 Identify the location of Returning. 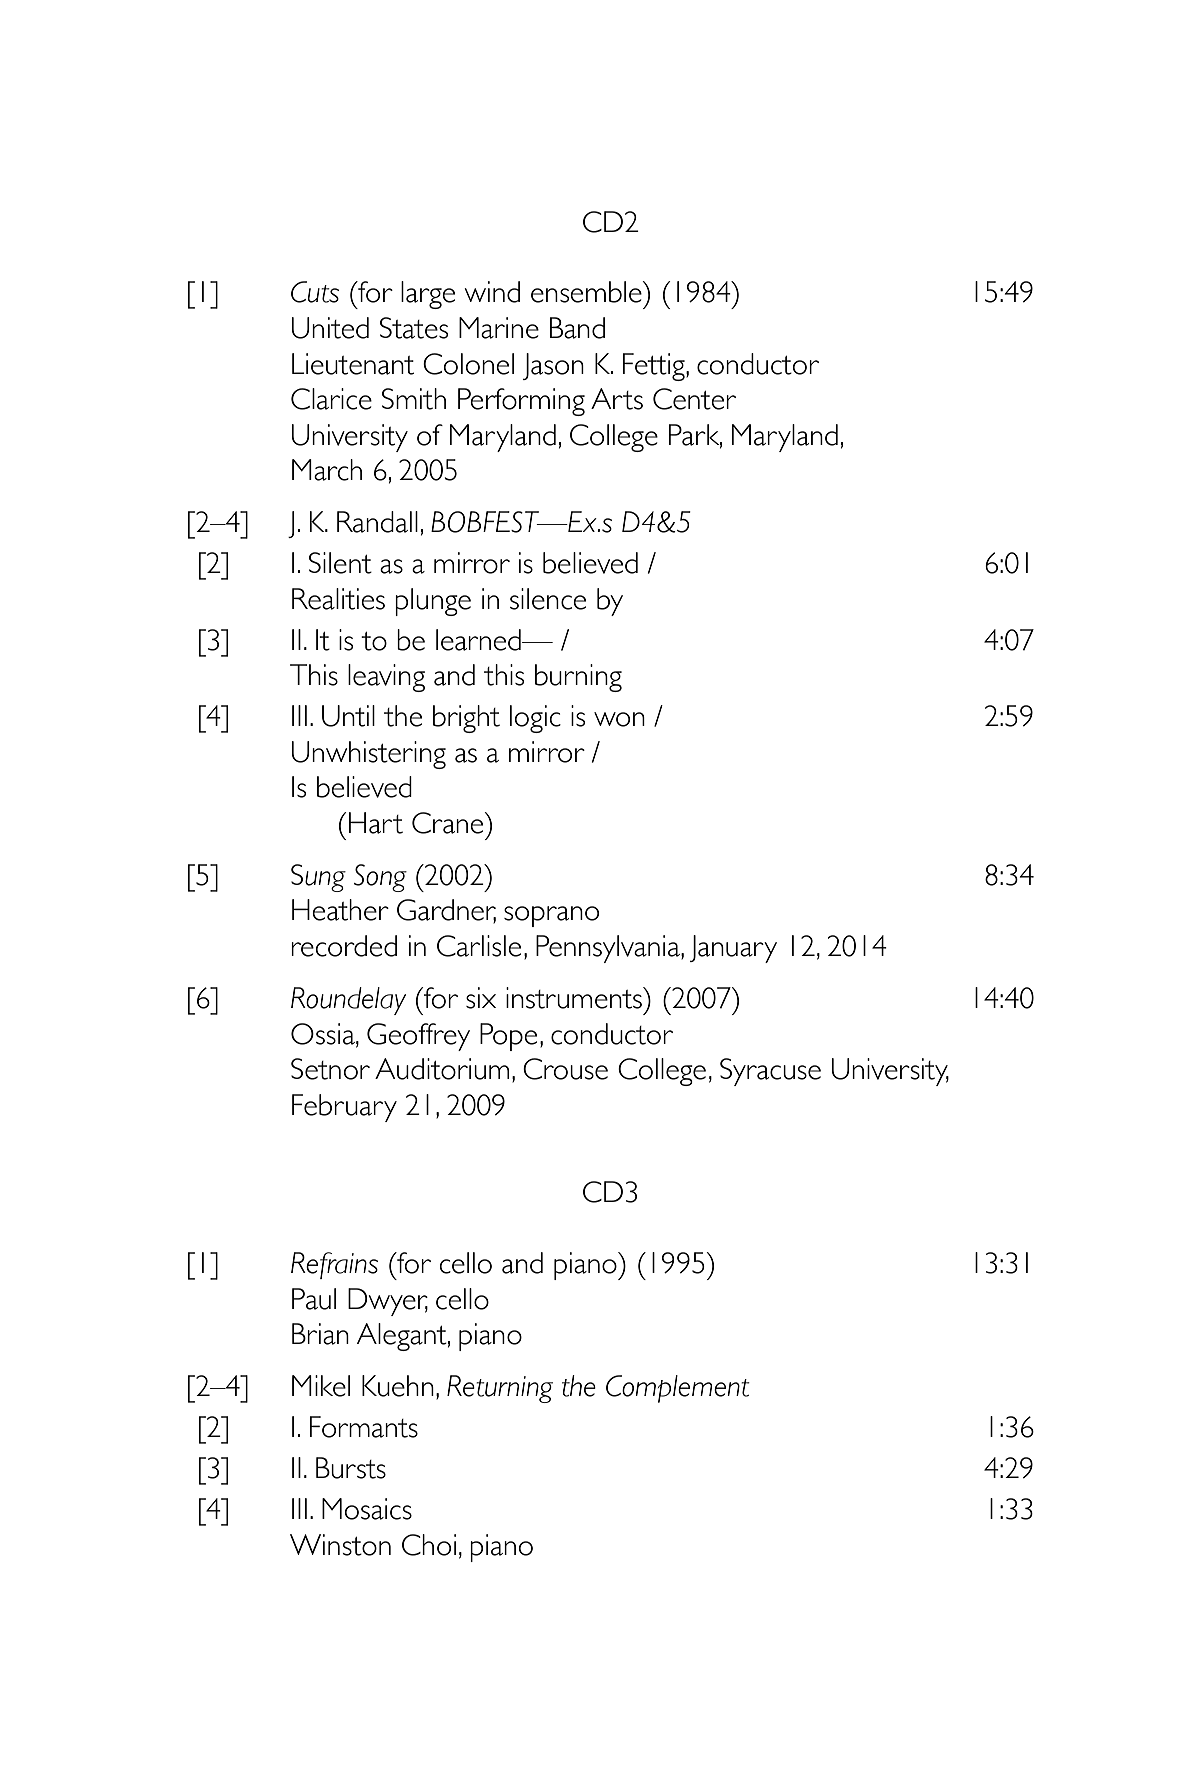
(500, 1389).
